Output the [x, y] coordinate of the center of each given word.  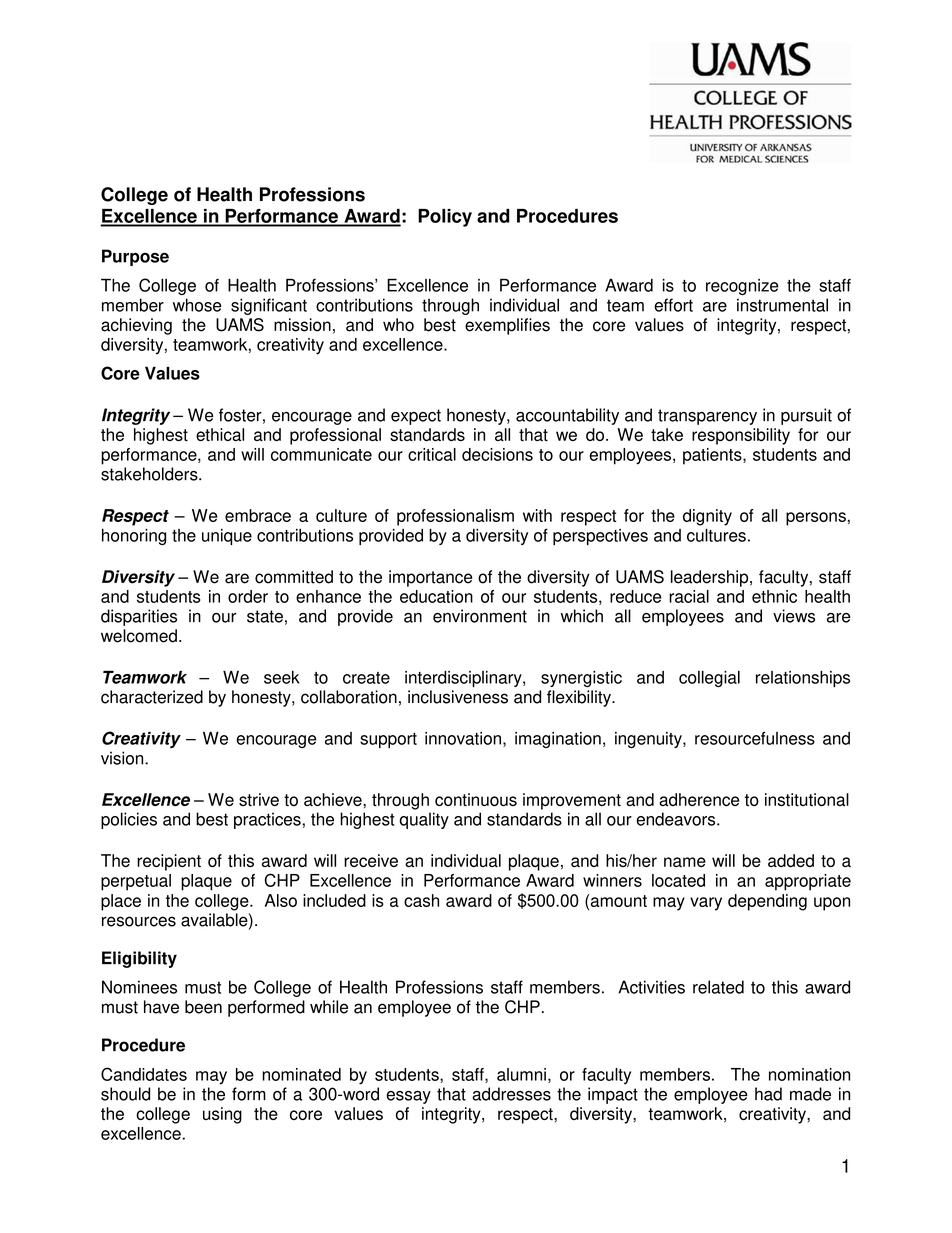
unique [227, 537]
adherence [699, 799]
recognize [742, 287]
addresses [511, 1094]
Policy [445, 218]
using [222, 1115]
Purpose [135, 257]
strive [259, 799]
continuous [476, 799]
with [537, 515]
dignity [707, 517]
